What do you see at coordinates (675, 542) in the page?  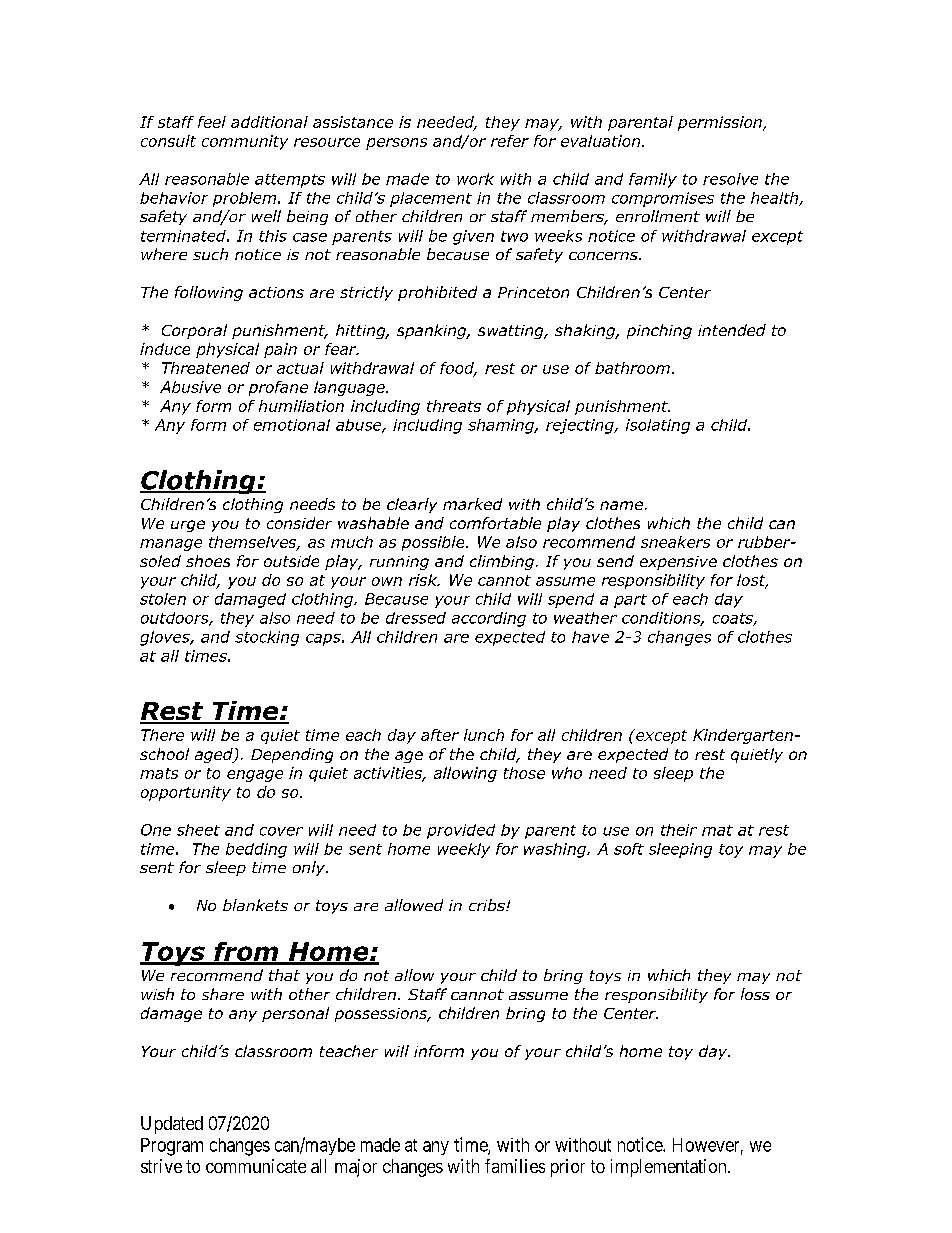 I see `sneakers` at bounding box center [675, 542].
